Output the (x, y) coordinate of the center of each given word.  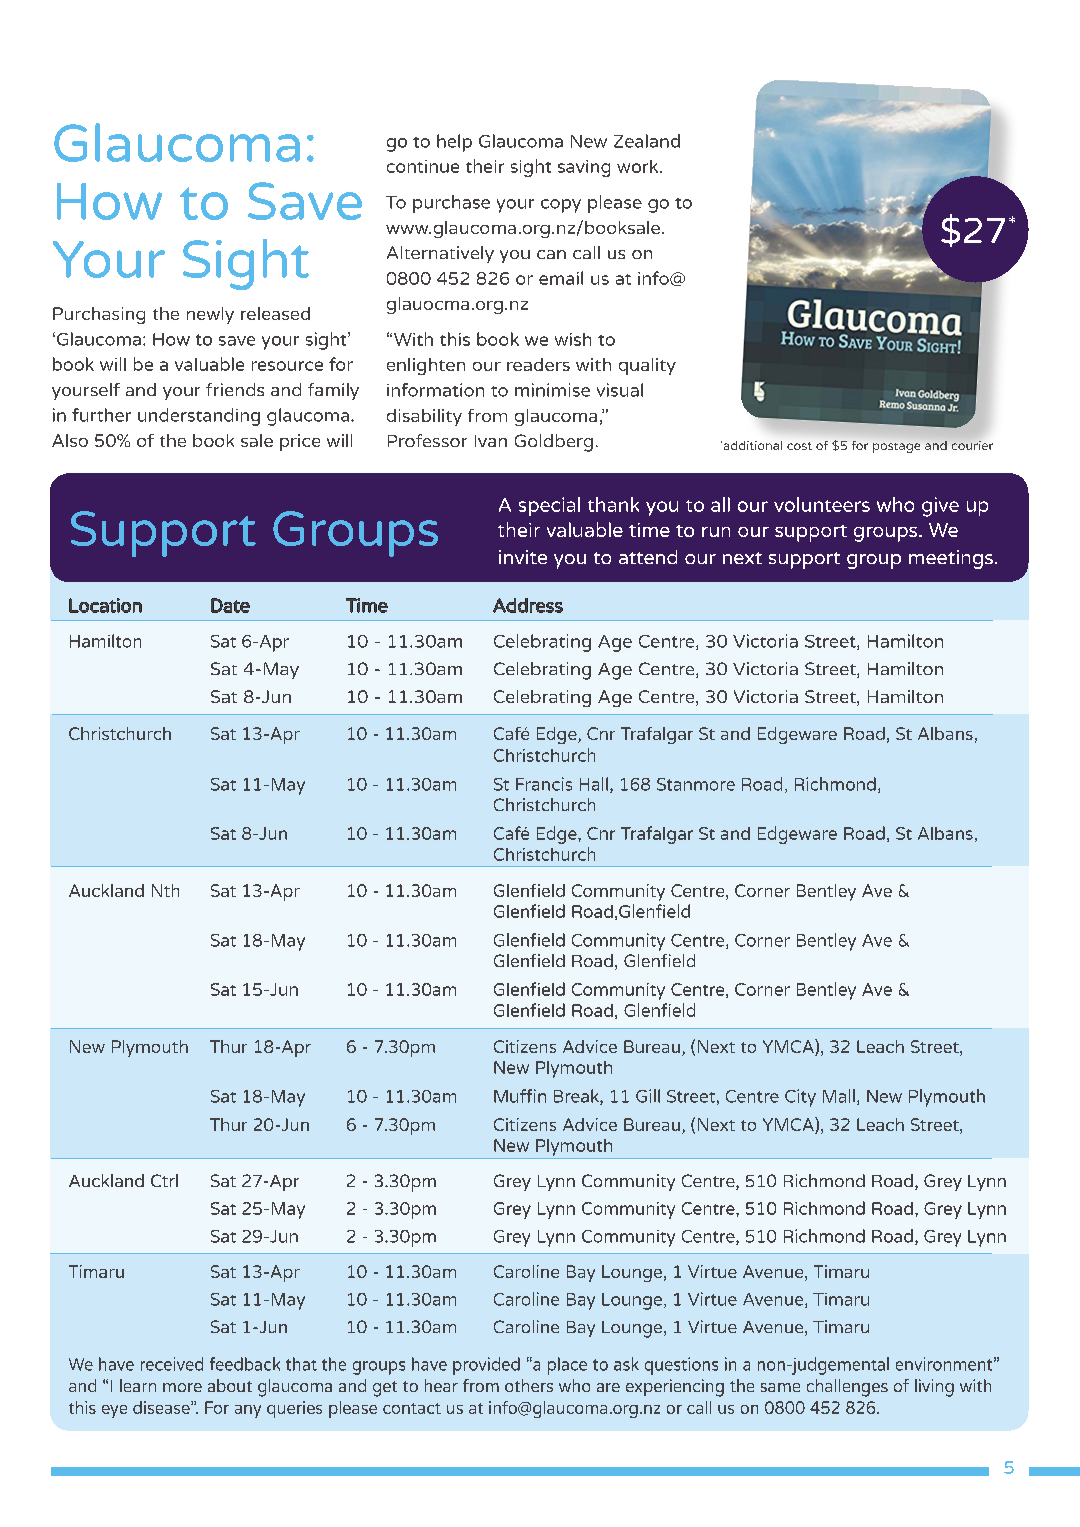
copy (561, 206)
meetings (951, 559)
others (529, 1385)
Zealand (647, 141)
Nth (165, 890)
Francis (544, 784)
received (172, 1364)
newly (210, 315)
